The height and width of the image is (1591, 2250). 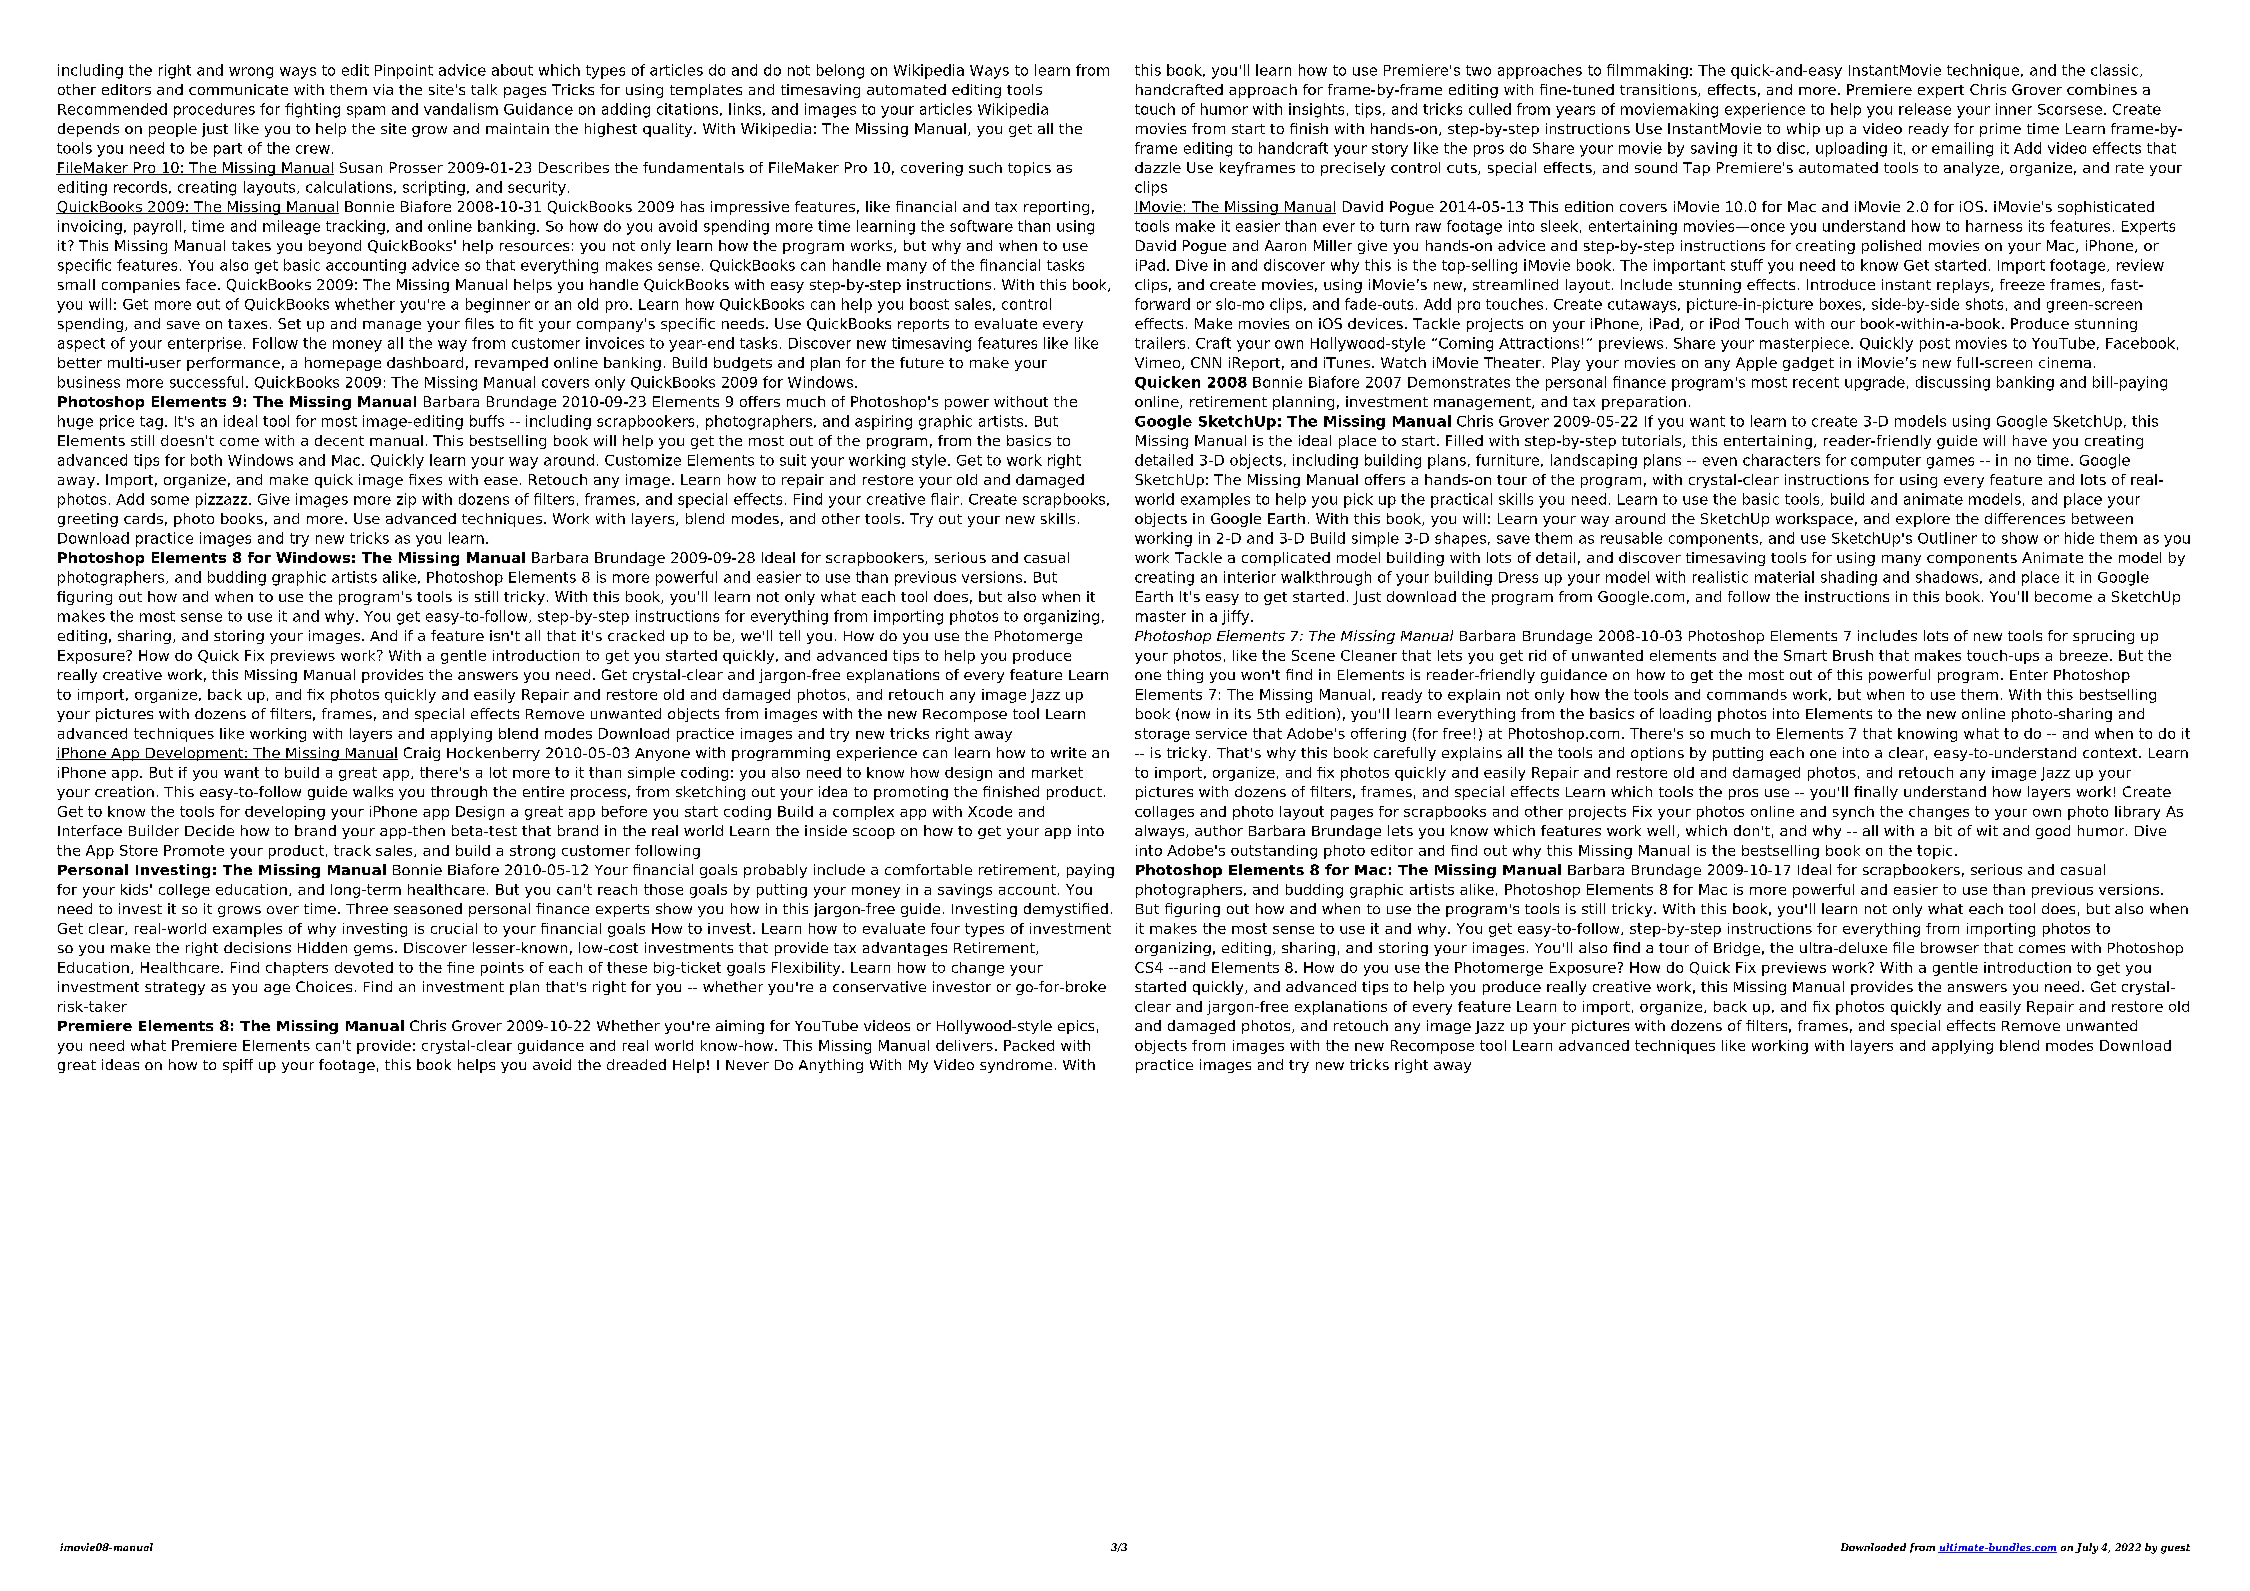 I want to click on games, so click(x=1950, y=463).
